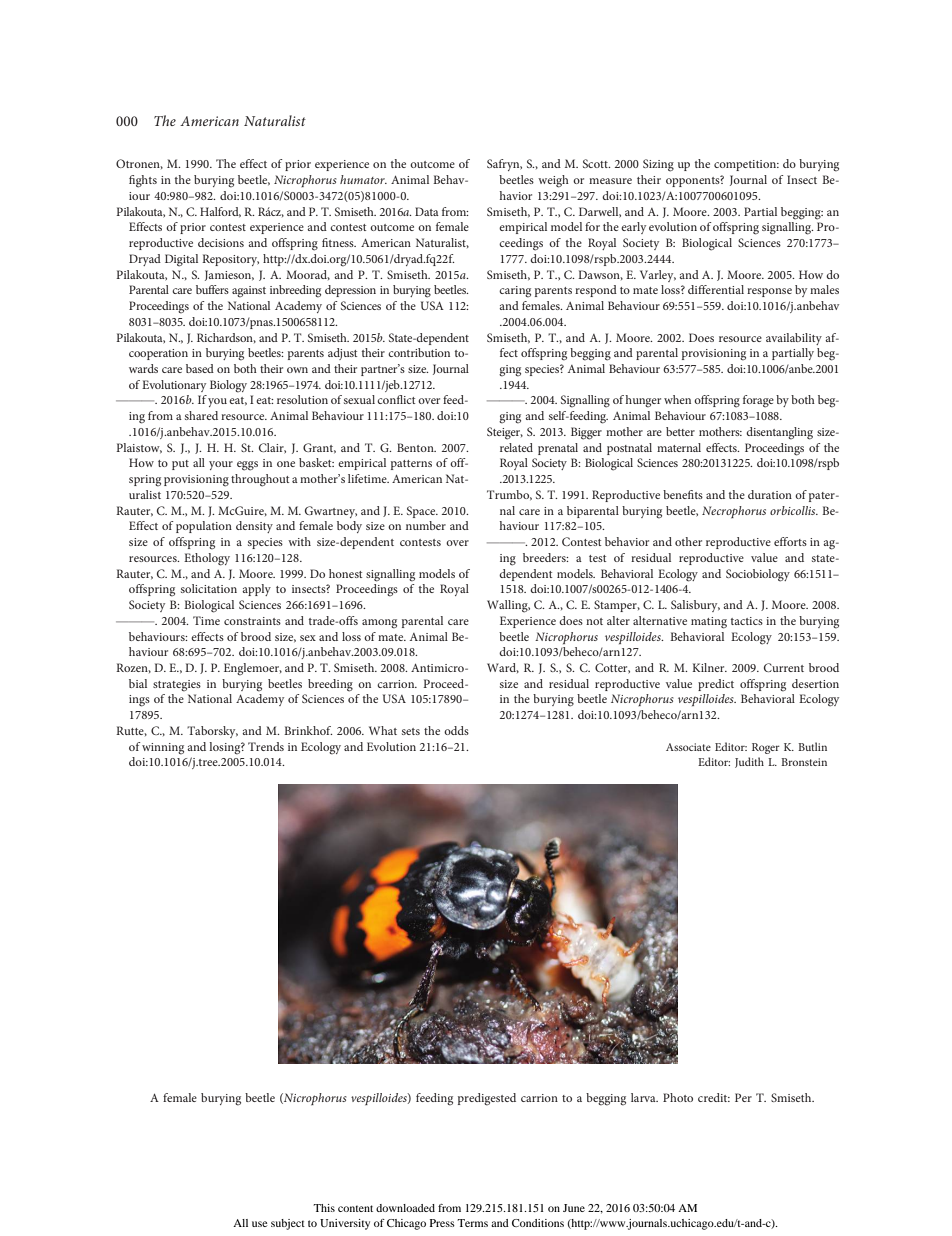  What do you see at coordinates (746, 165) in the page?
I see `competition` at bounding box center [746, 165].
